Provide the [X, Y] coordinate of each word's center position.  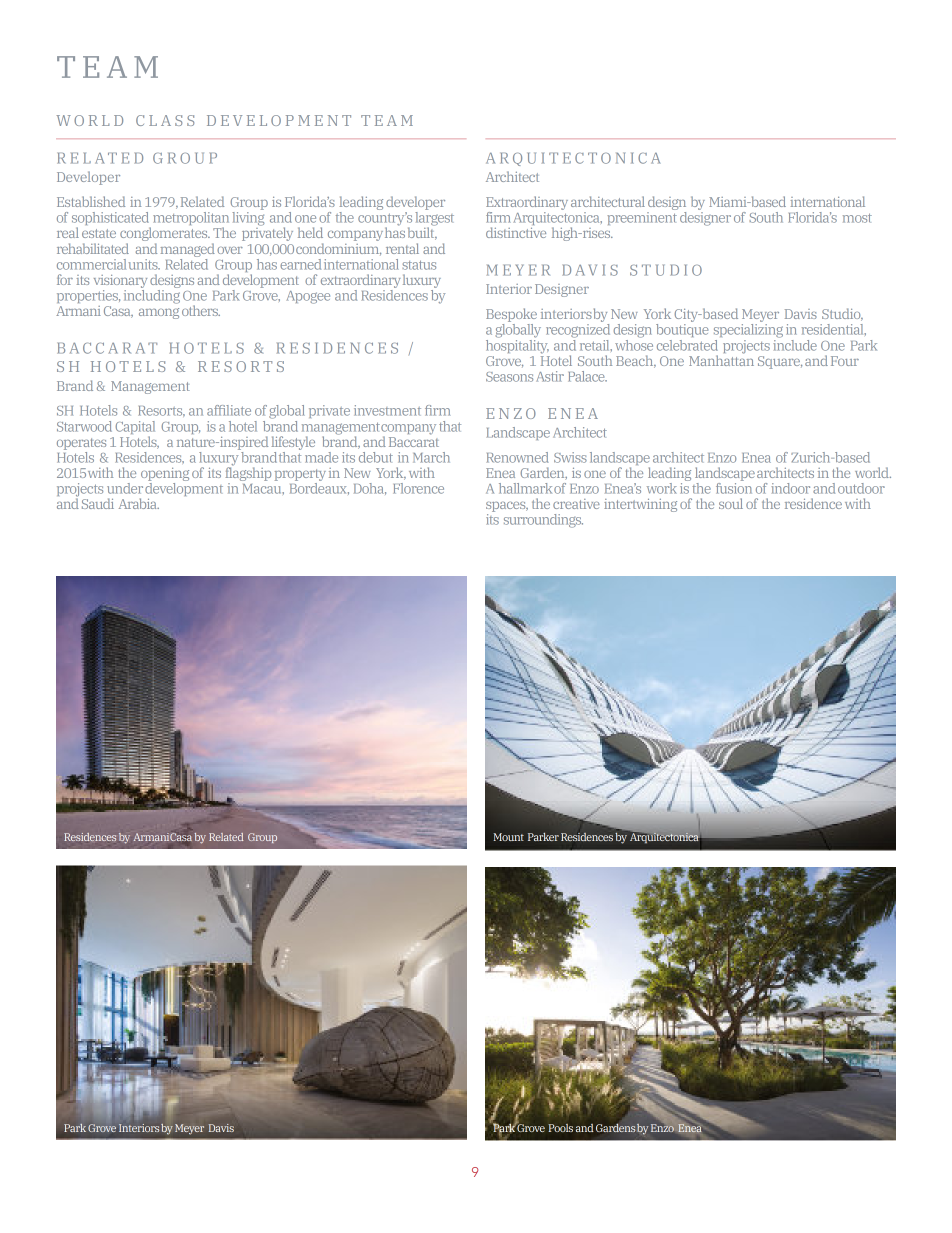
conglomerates [165, 235]
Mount [508, 837]
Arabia [139, 503]
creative [576, 504]
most [857, 218]
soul [731, 503]
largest [434, 218]
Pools [560, 1128]
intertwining [640, 505]
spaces [507, 507]
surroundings [543, 521]
